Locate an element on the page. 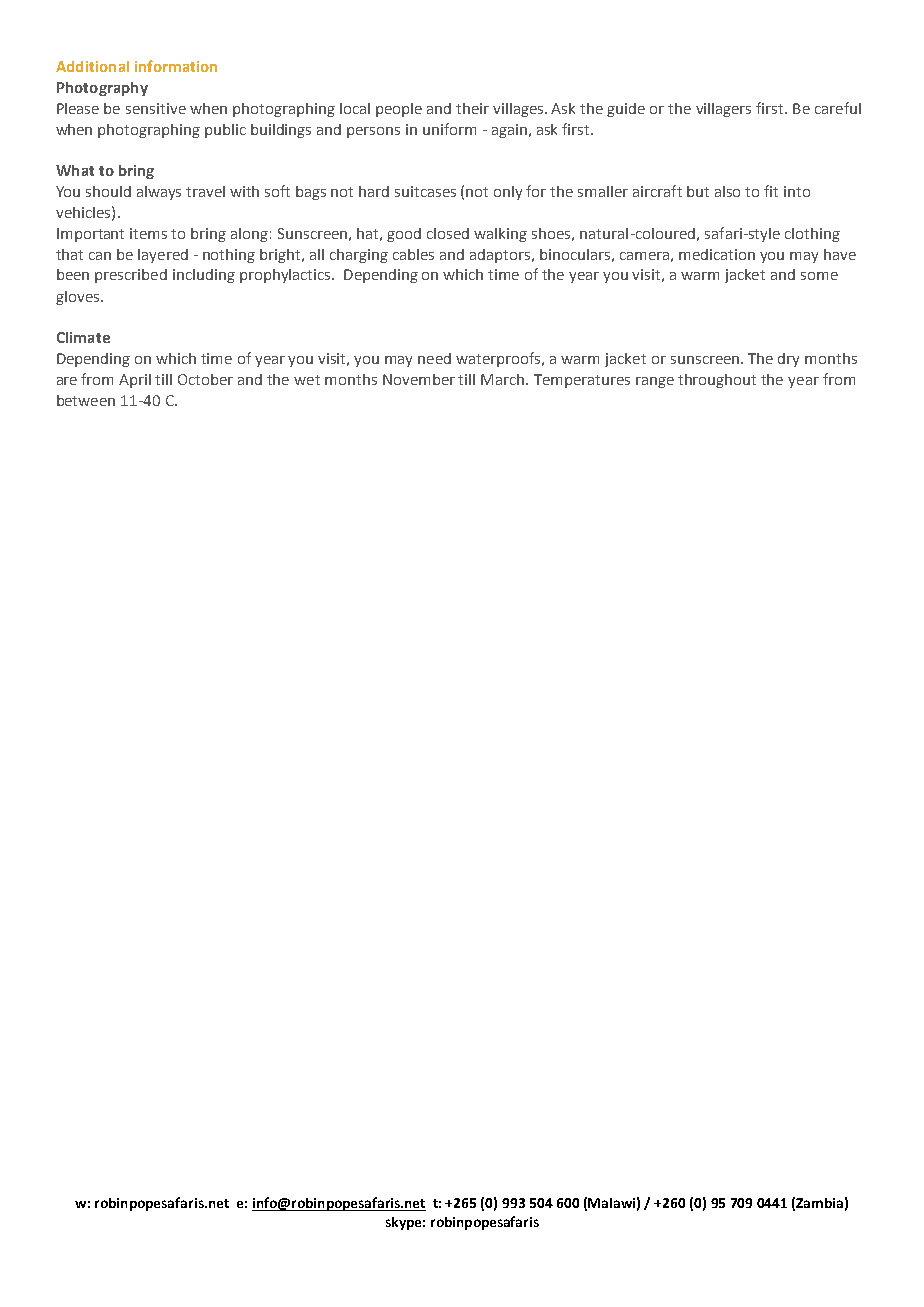  their is located at coordinates (472, 108).
